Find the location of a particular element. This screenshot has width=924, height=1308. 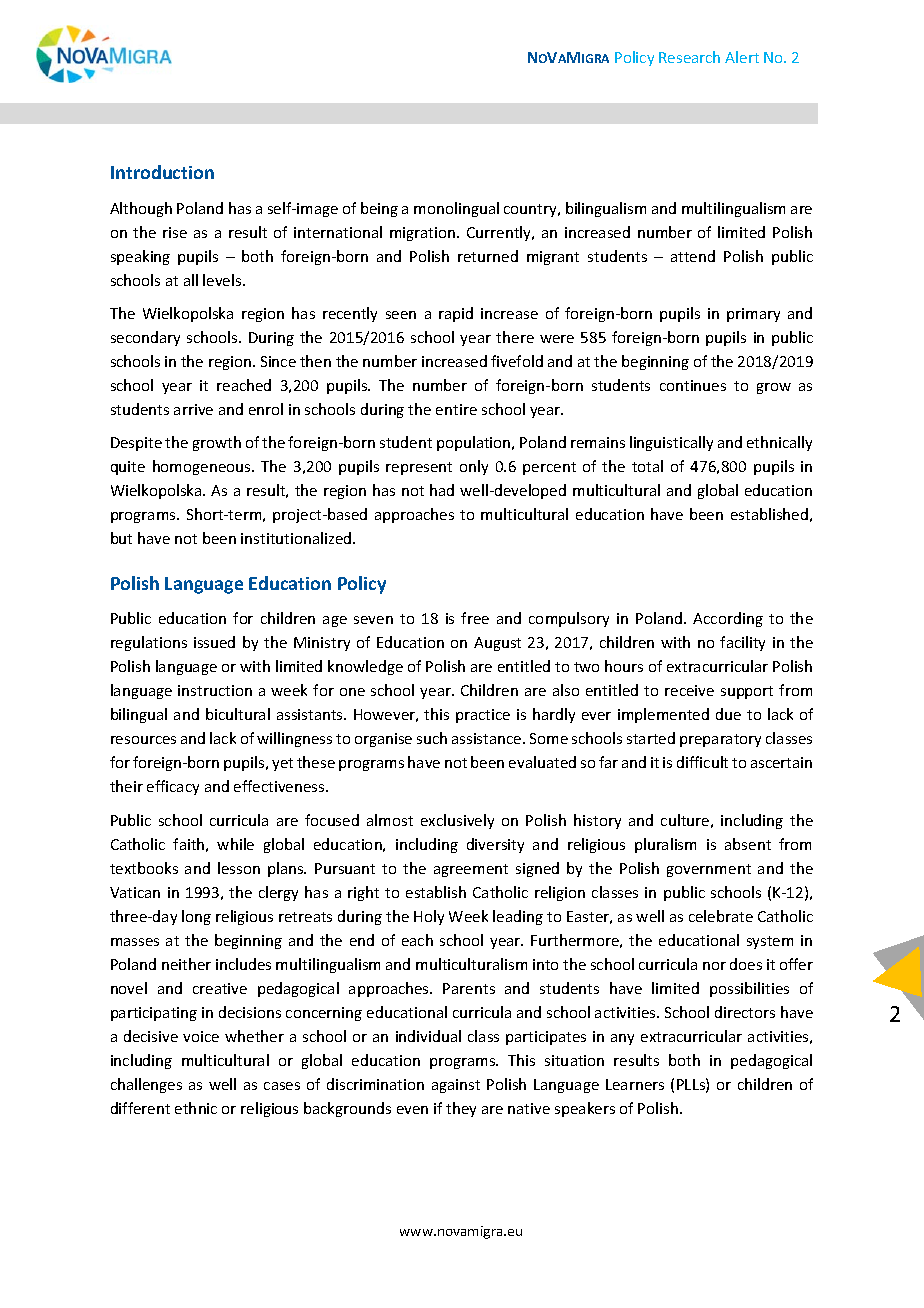

Research is located at coordinates (689, 57).
